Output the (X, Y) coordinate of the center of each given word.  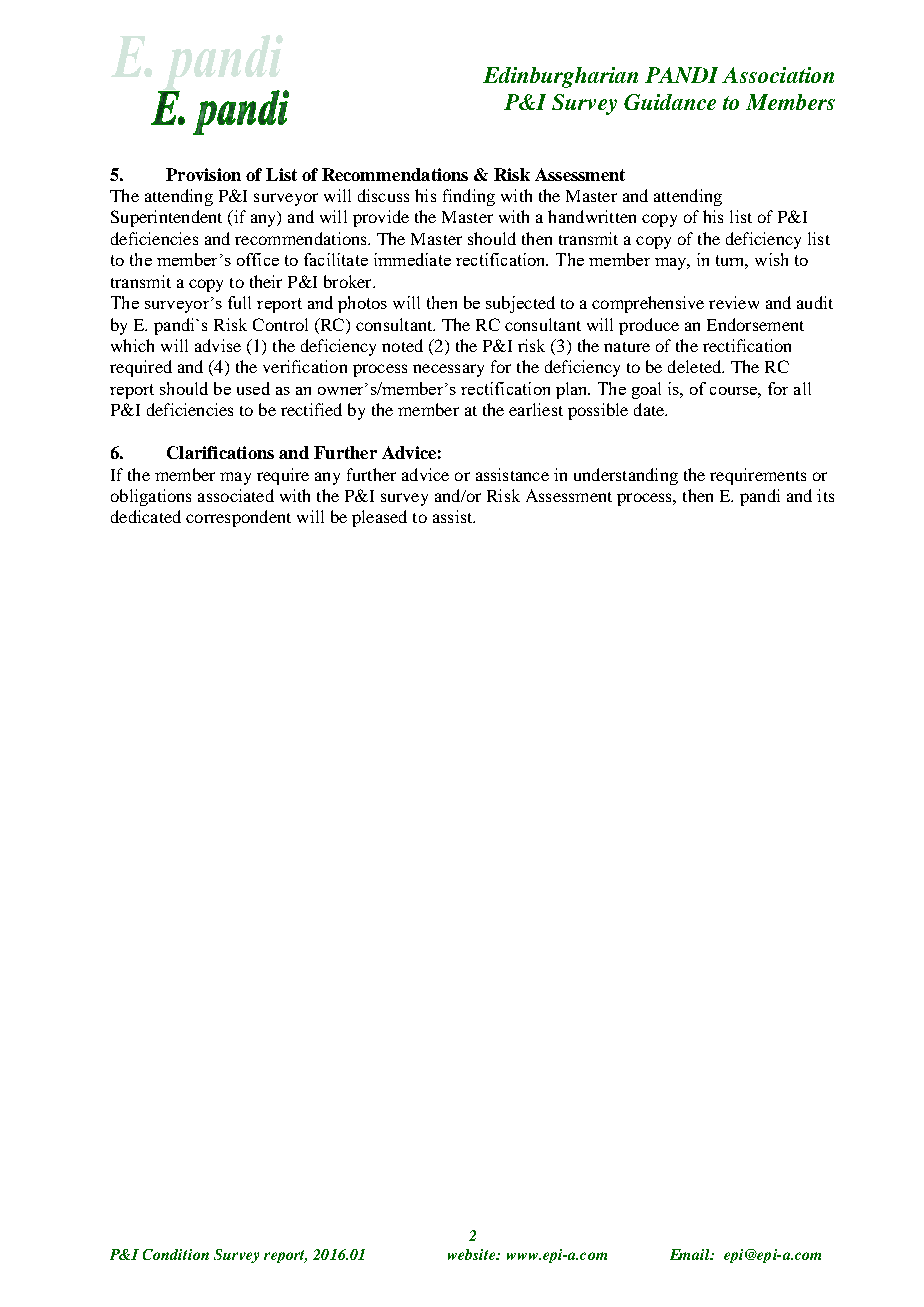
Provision (203, 174)
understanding (626, 476)
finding (469, 197)
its (825, 495)
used (253, 388)
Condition (176, 1254)
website (473, 1254)
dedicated (146, 516)
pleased (379, 518)
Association (778, 75)
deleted (696, 366)
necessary (448, 370)
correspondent (238, 518)
